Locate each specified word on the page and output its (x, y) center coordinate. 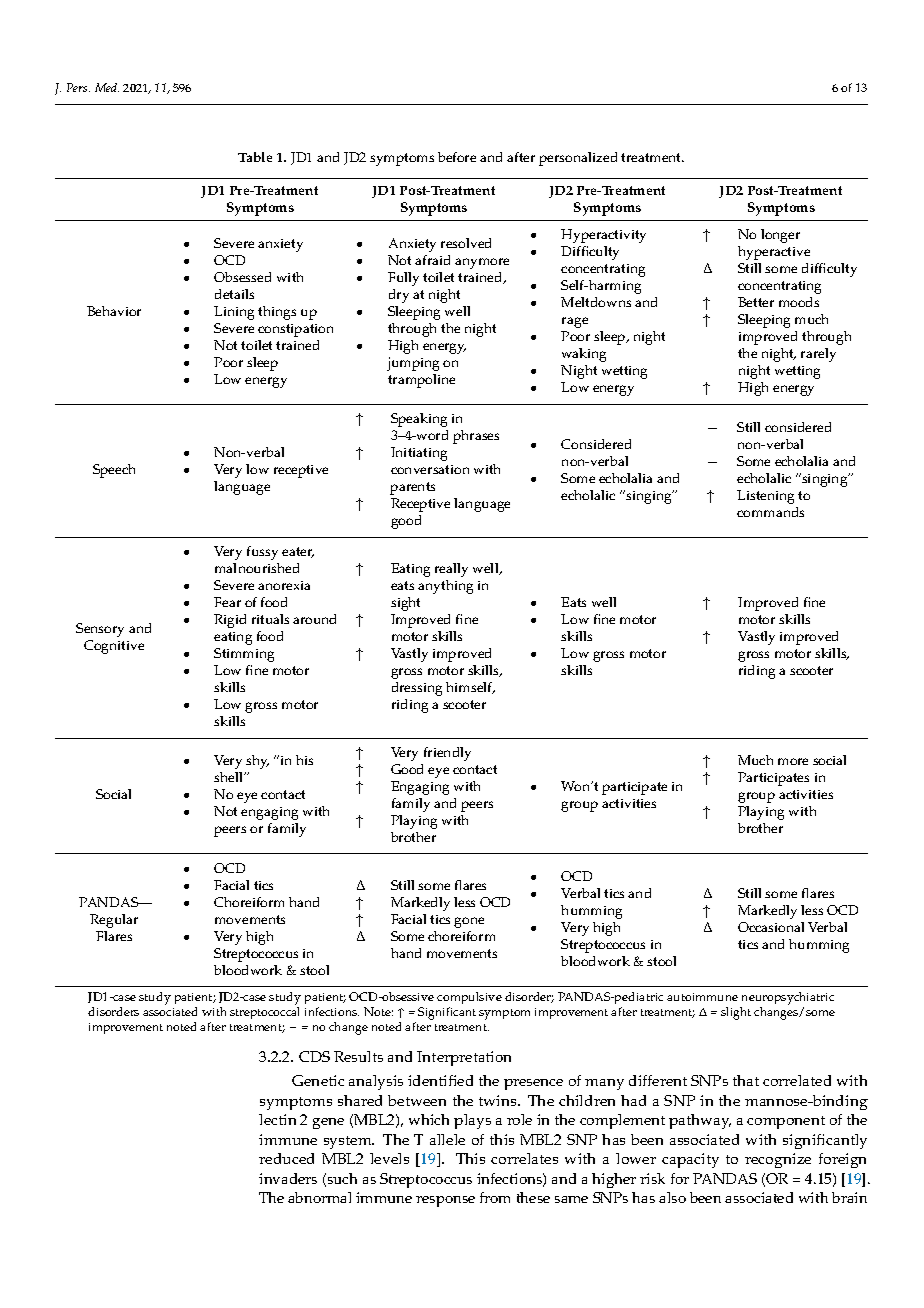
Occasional (771, 927)
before (457, 157)
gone (469, 922)
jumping (413, 364)
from (495, 1197)
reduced (286, 1158)
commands (770, 512)
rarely (818, 355)
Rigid (230, 621)
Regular (114, 921)
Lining (234, 313)
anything (445, 587)
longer (780, 236)
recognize (778, 1160)
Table (255, 157)
